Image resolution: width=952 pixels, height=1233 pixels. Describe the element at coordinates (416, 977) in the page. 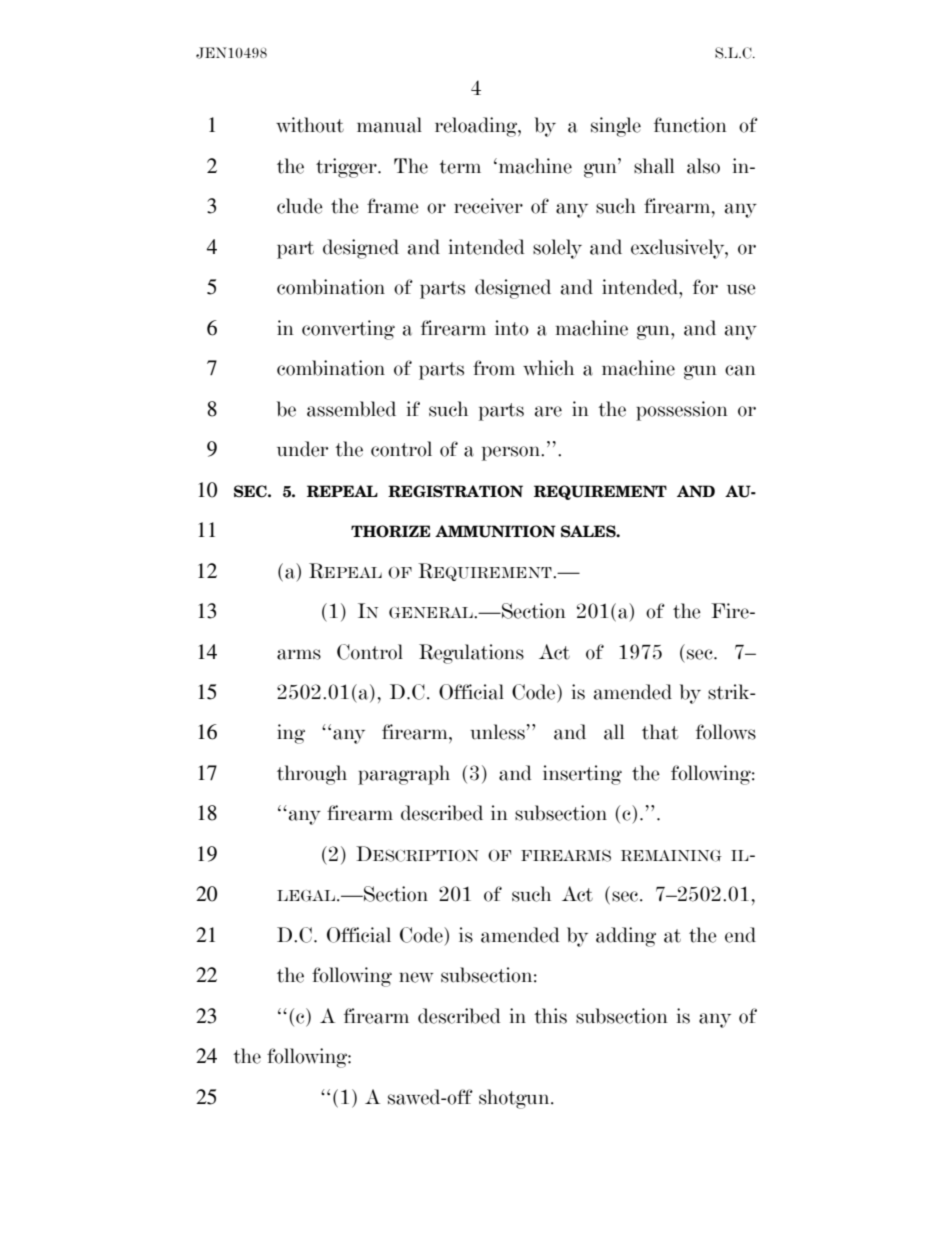

I see `new` at that location.
